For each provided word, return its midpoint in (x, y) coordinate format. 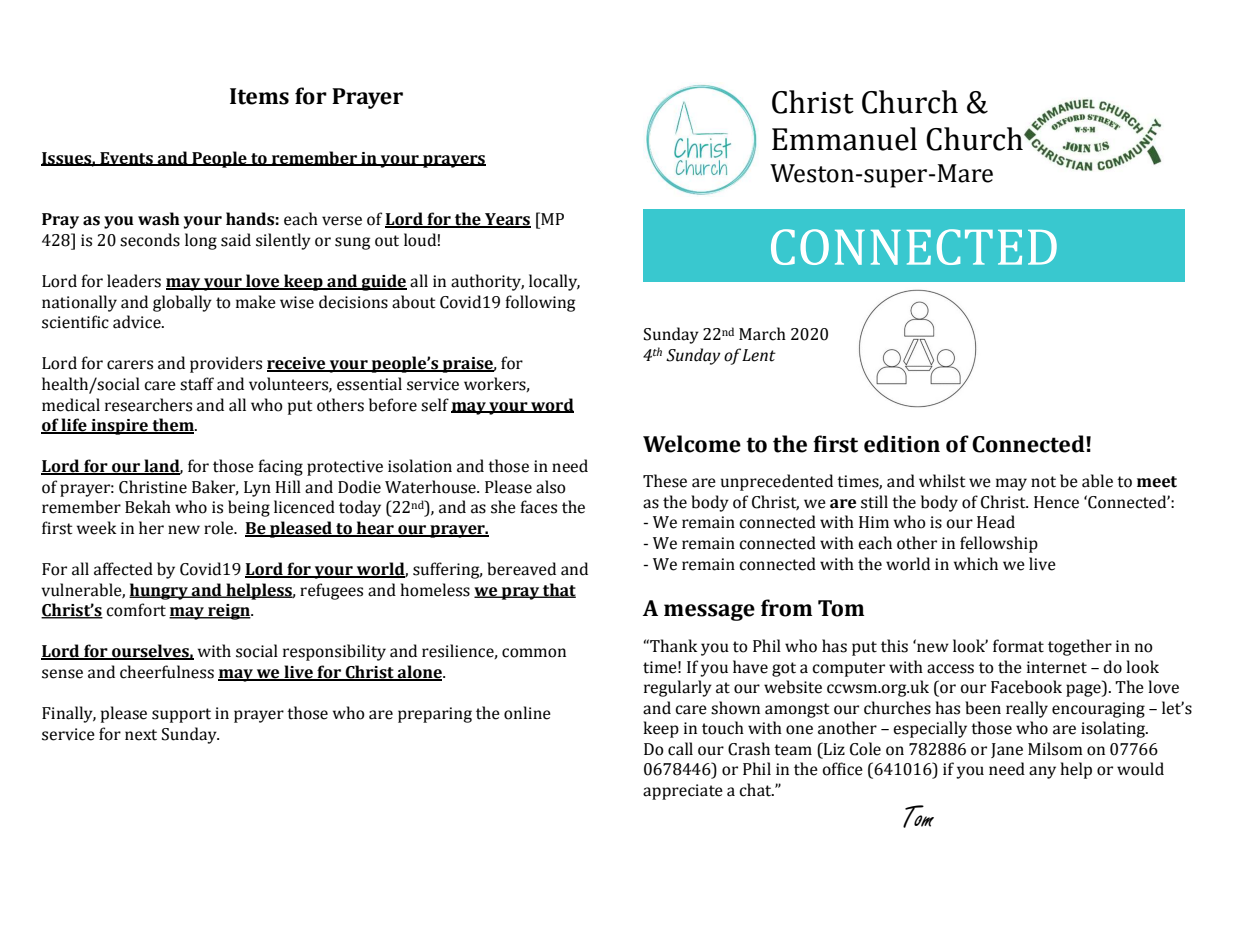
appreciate (683, 792)
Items (259, 96)
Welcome (692, 444)
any (1042, 772)
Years (507, 220)
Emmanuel (844, 139)
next (141, 735)
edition (902, 444)
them (173, 426)
